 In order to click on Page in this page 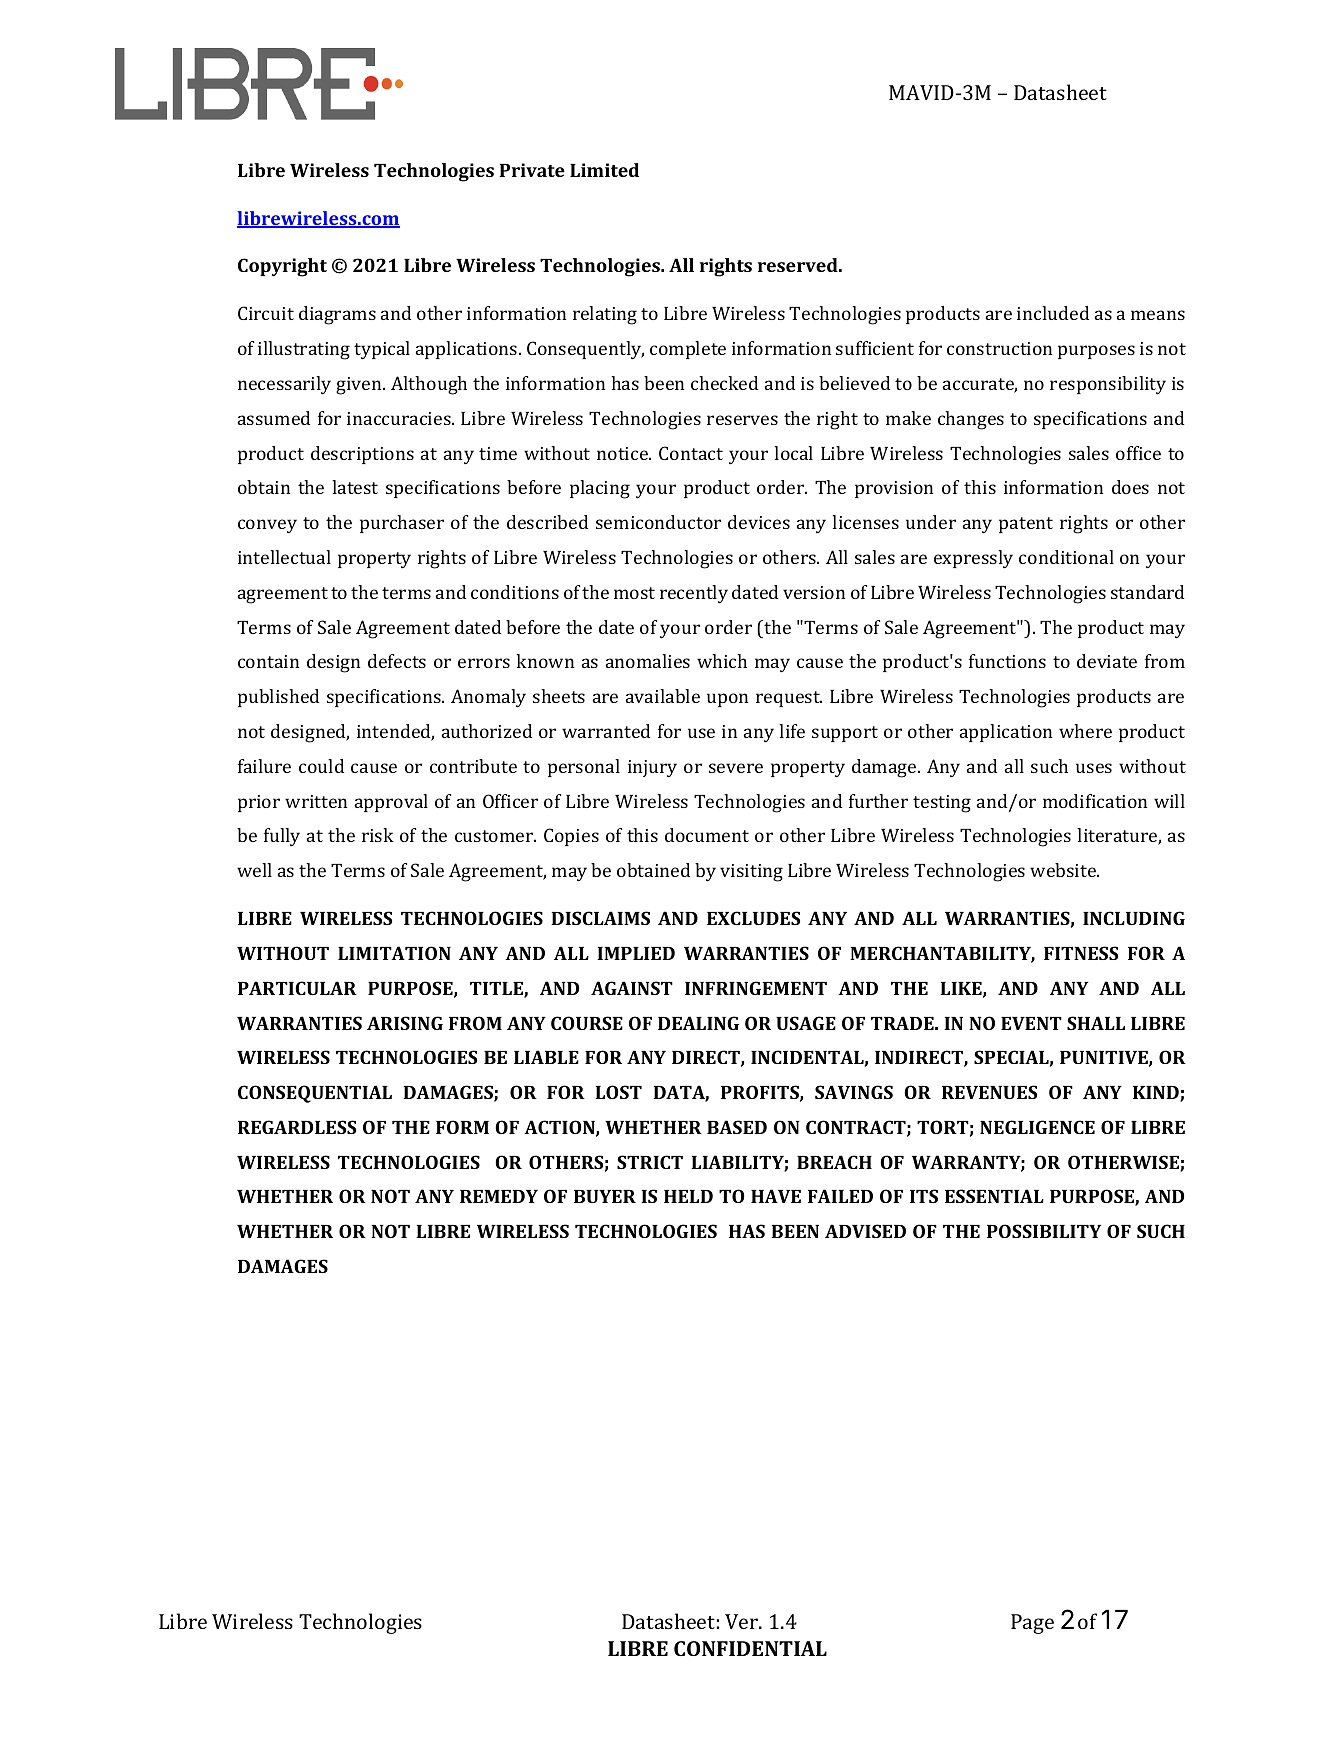, I will do `click(1032, 1624)`.
